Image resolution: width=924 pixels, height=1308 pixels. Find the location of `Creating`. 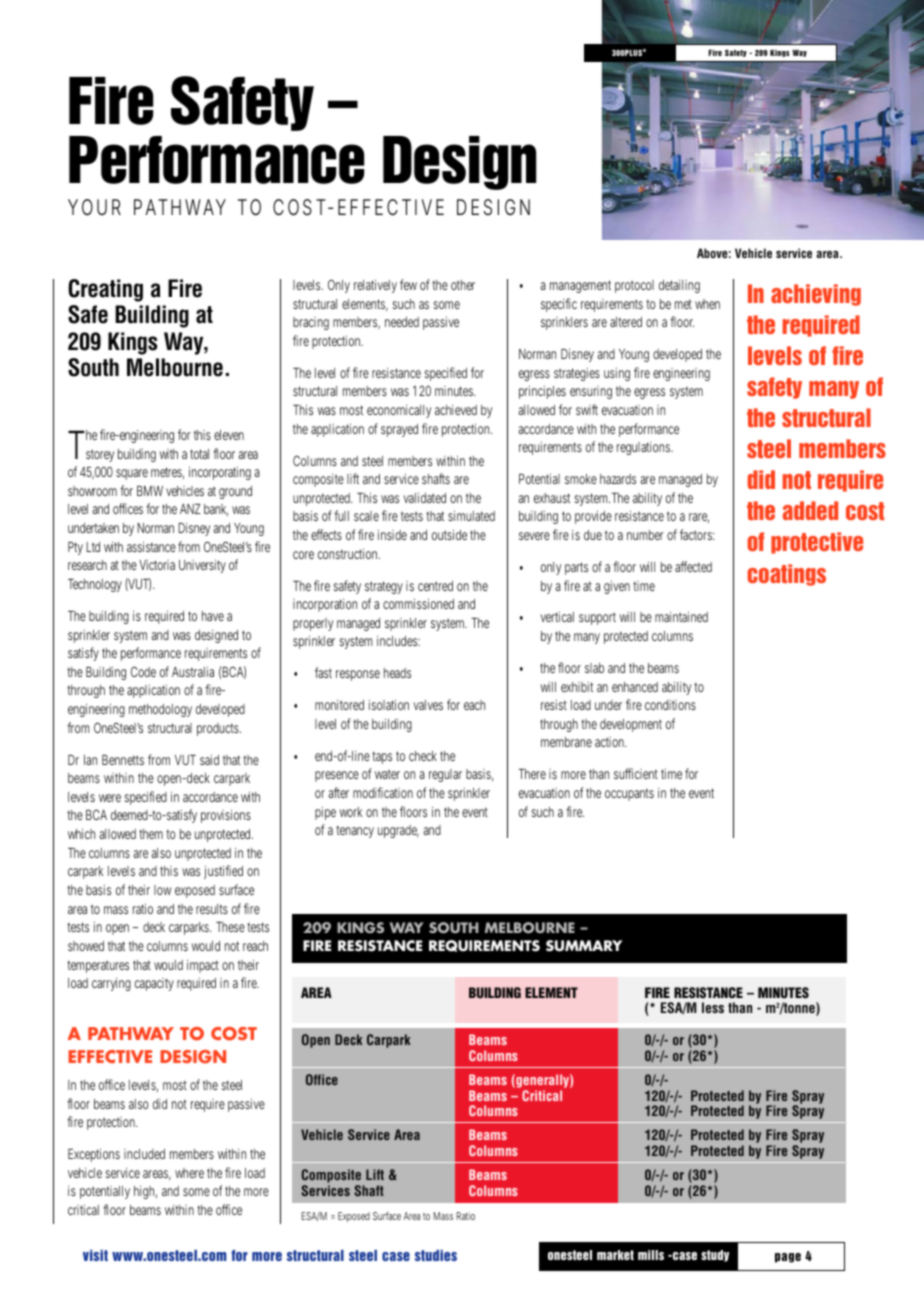

Creating is located at coordinates (105, 290).
